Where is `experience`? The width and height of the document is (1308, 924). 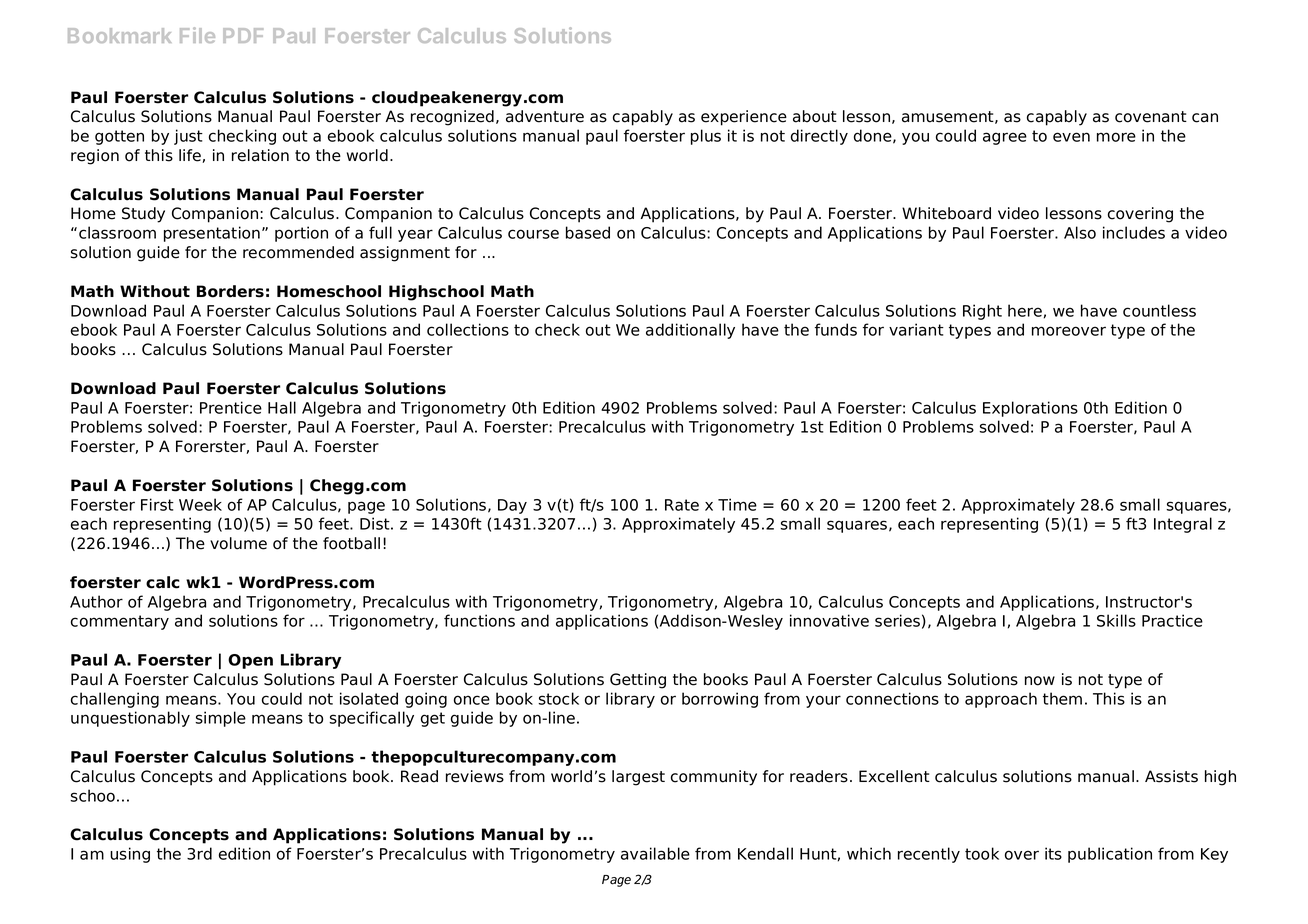 experience is located at coordinates (744, 118).
